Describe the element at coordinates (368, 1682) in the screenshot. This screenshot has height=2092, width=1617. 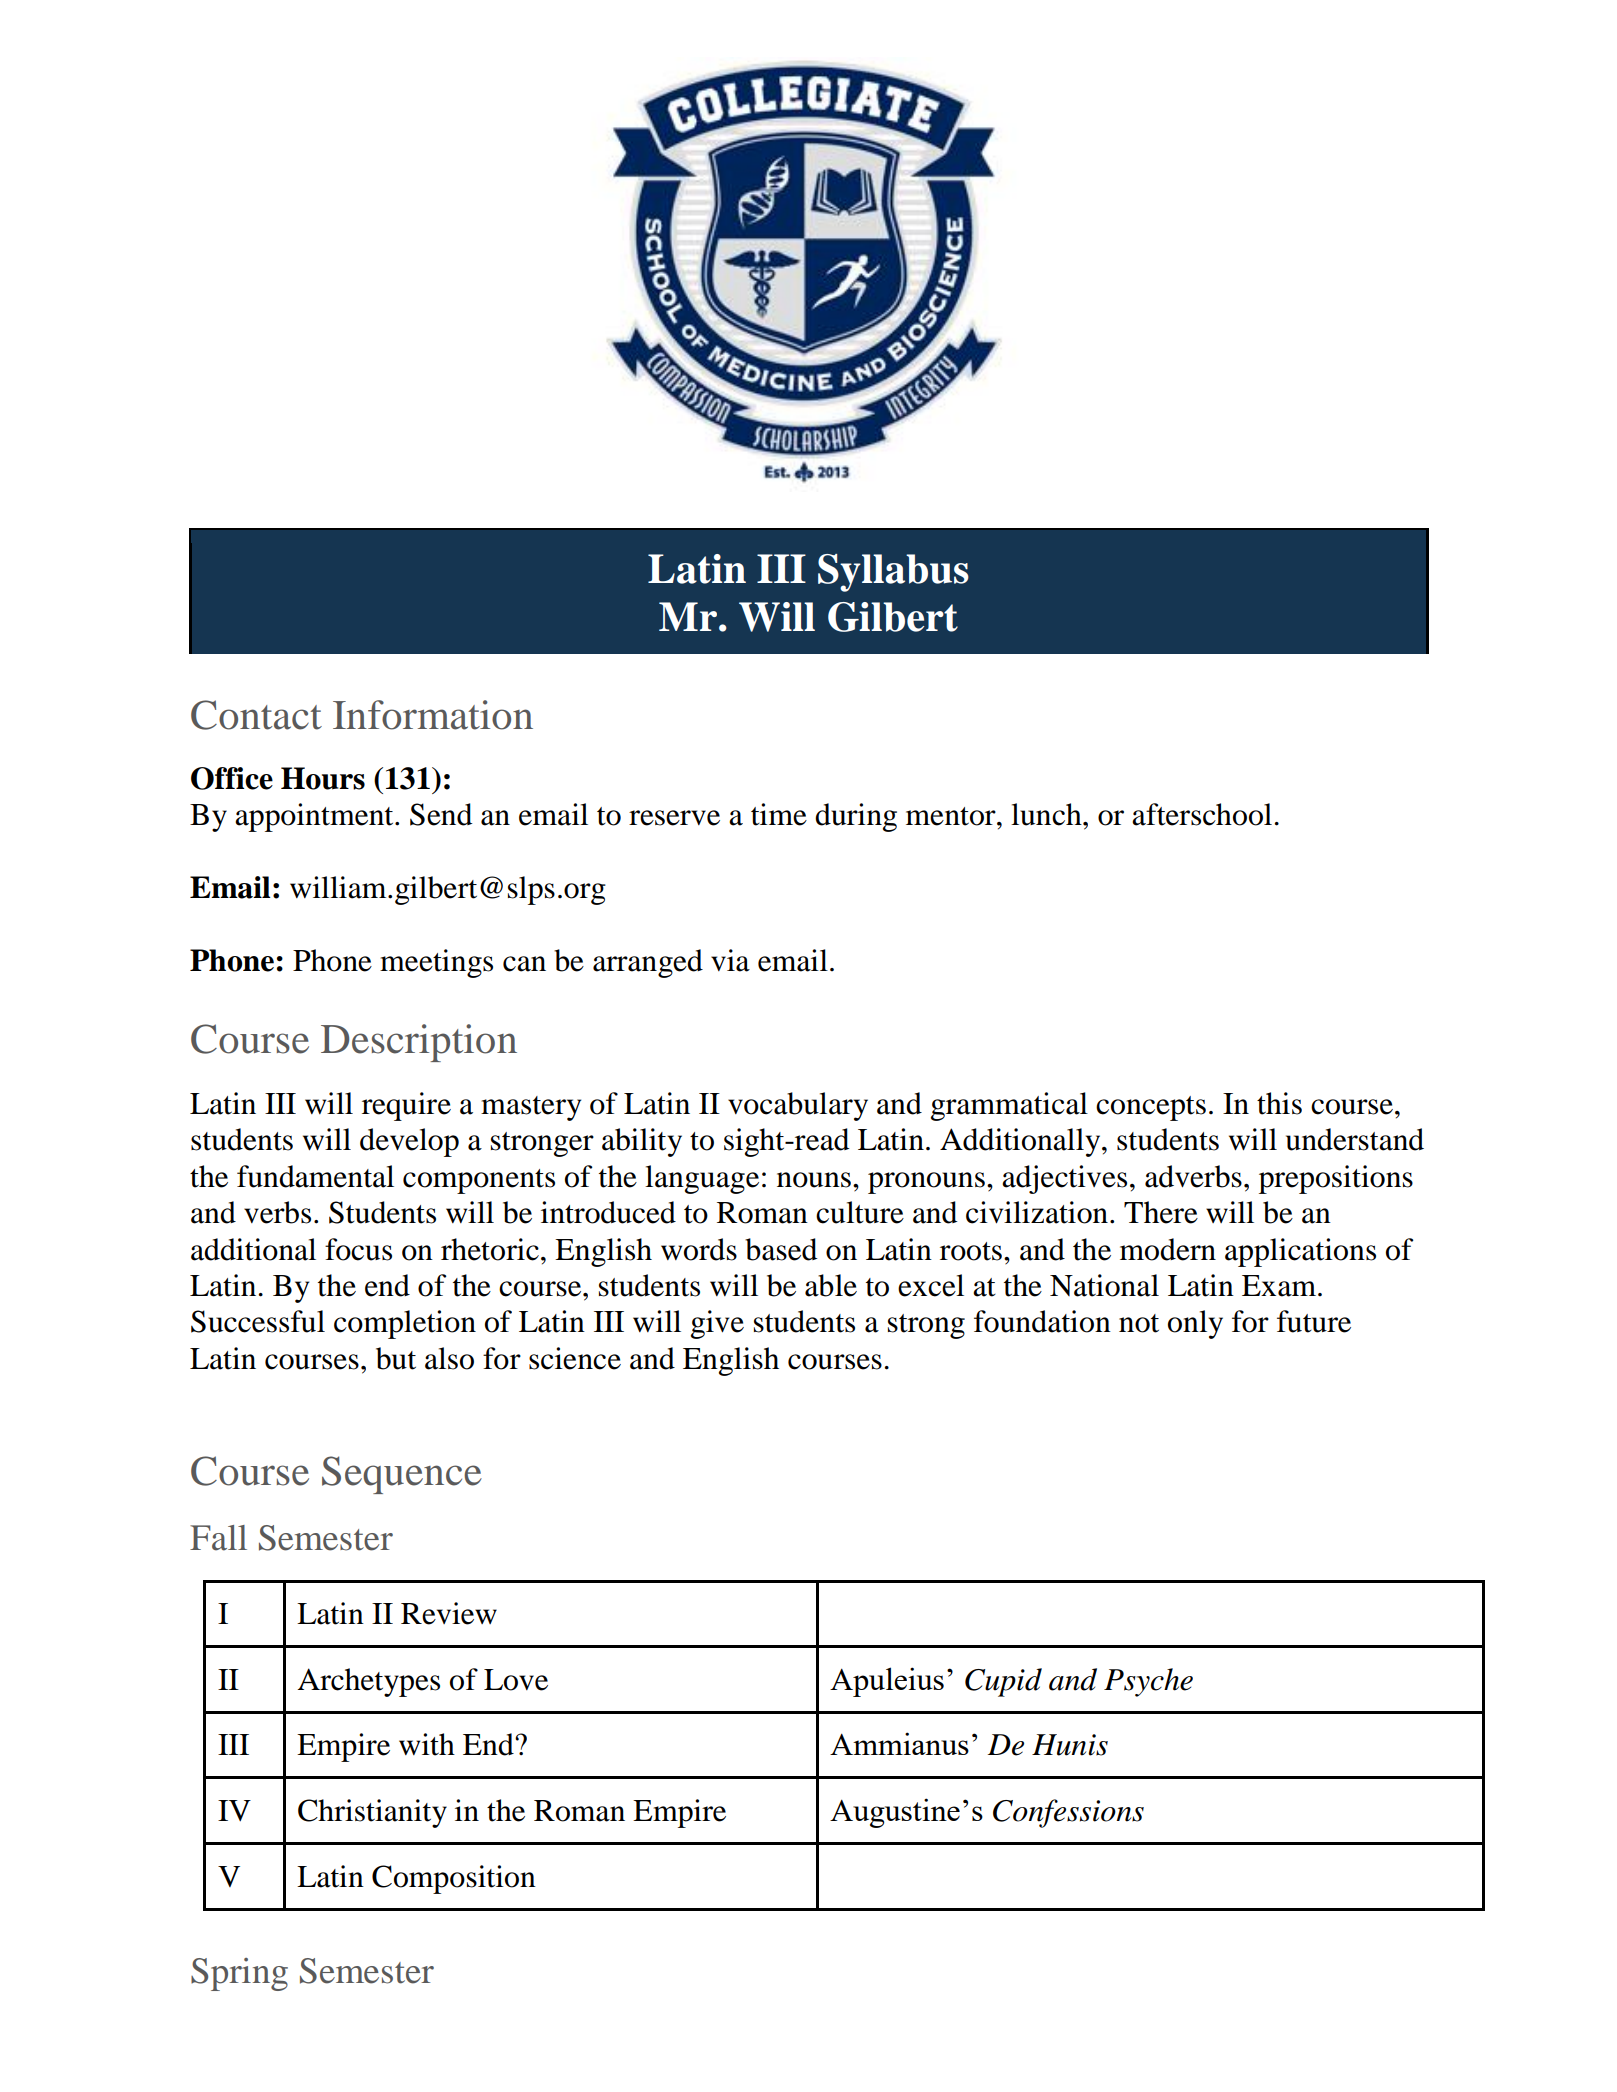
I see `Archetypes` at that location.
